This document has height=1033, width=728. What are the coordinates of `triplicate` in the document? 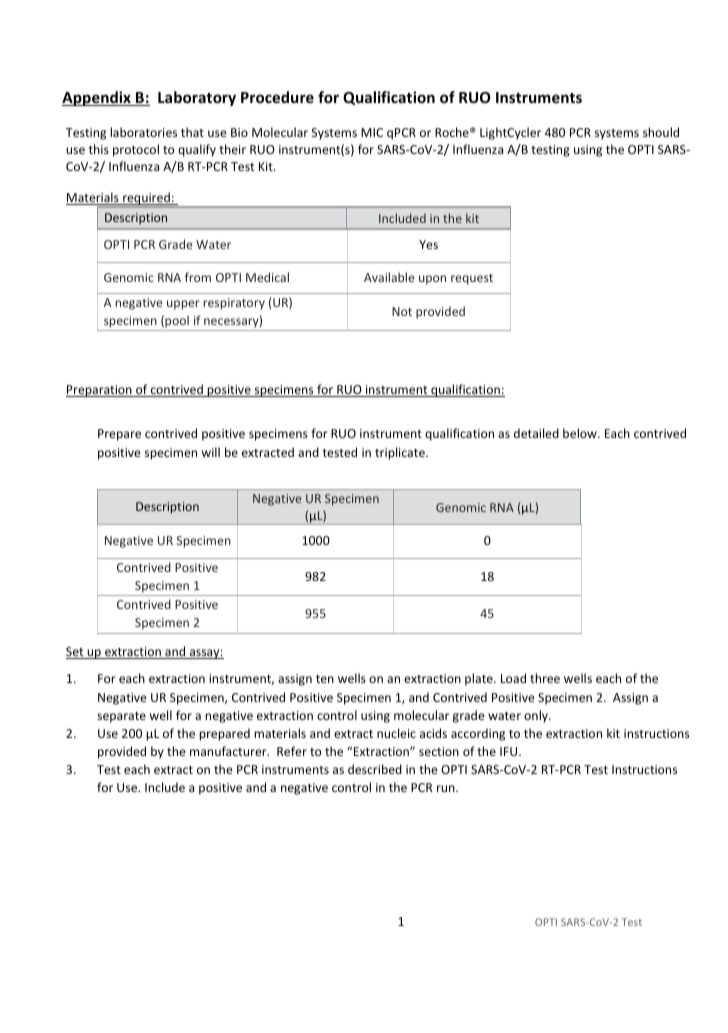 It's located at (401, 453).
